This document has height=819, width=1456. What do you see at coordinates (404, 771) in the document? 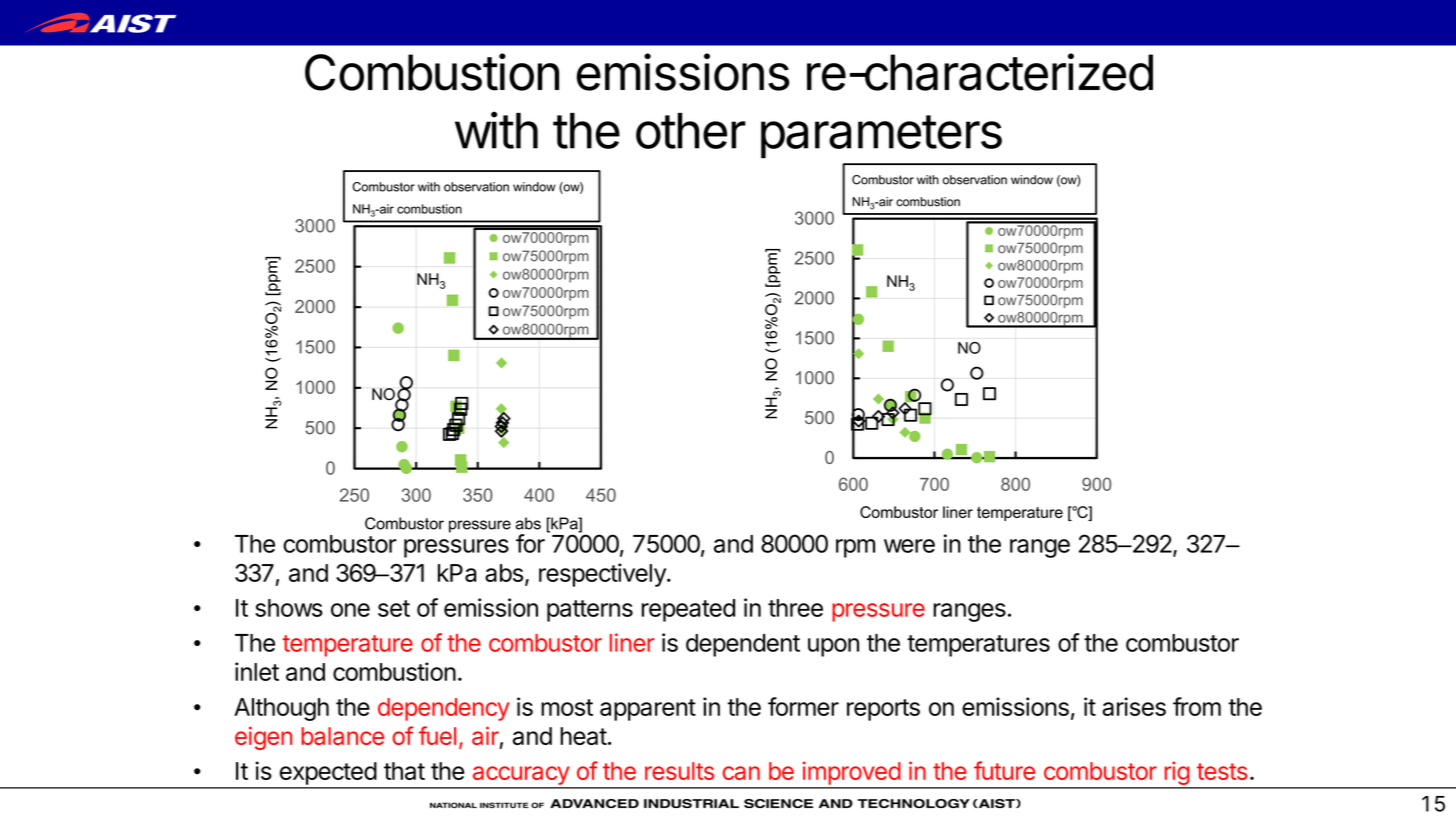
I see `that` at bounding box center [404, 771].
